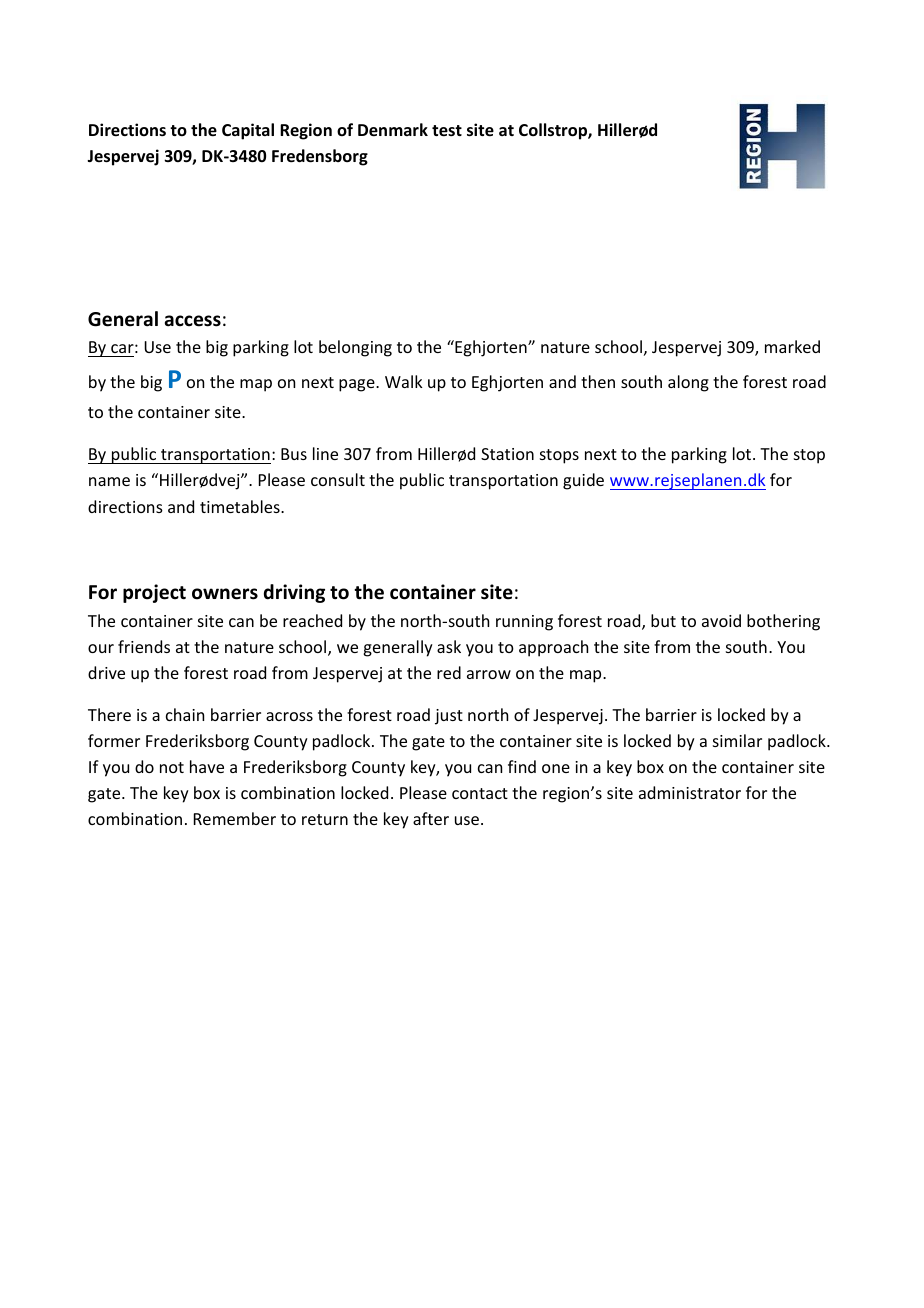 The image size is (924, 1308). I want to click on running, so click(524, 623).
